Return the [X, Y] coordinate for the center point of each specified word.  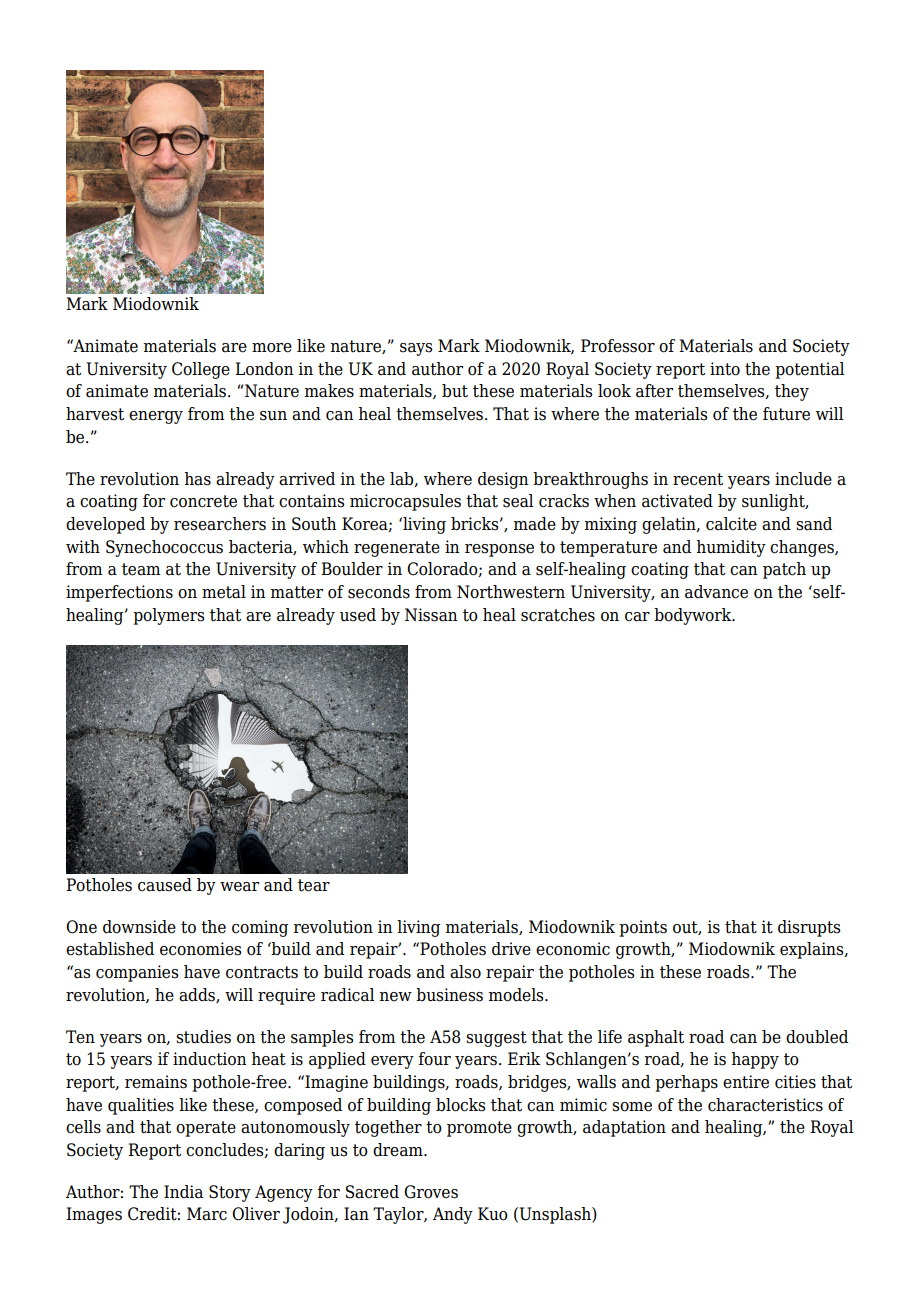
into [725, 369]
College [201, 370]
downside [139, 927]
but [455, 391]
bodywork [694, 616]
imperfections [119, 593]
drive [511, 949]
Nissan [431, 615]
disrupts [809, 928]
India [183, 1192]
